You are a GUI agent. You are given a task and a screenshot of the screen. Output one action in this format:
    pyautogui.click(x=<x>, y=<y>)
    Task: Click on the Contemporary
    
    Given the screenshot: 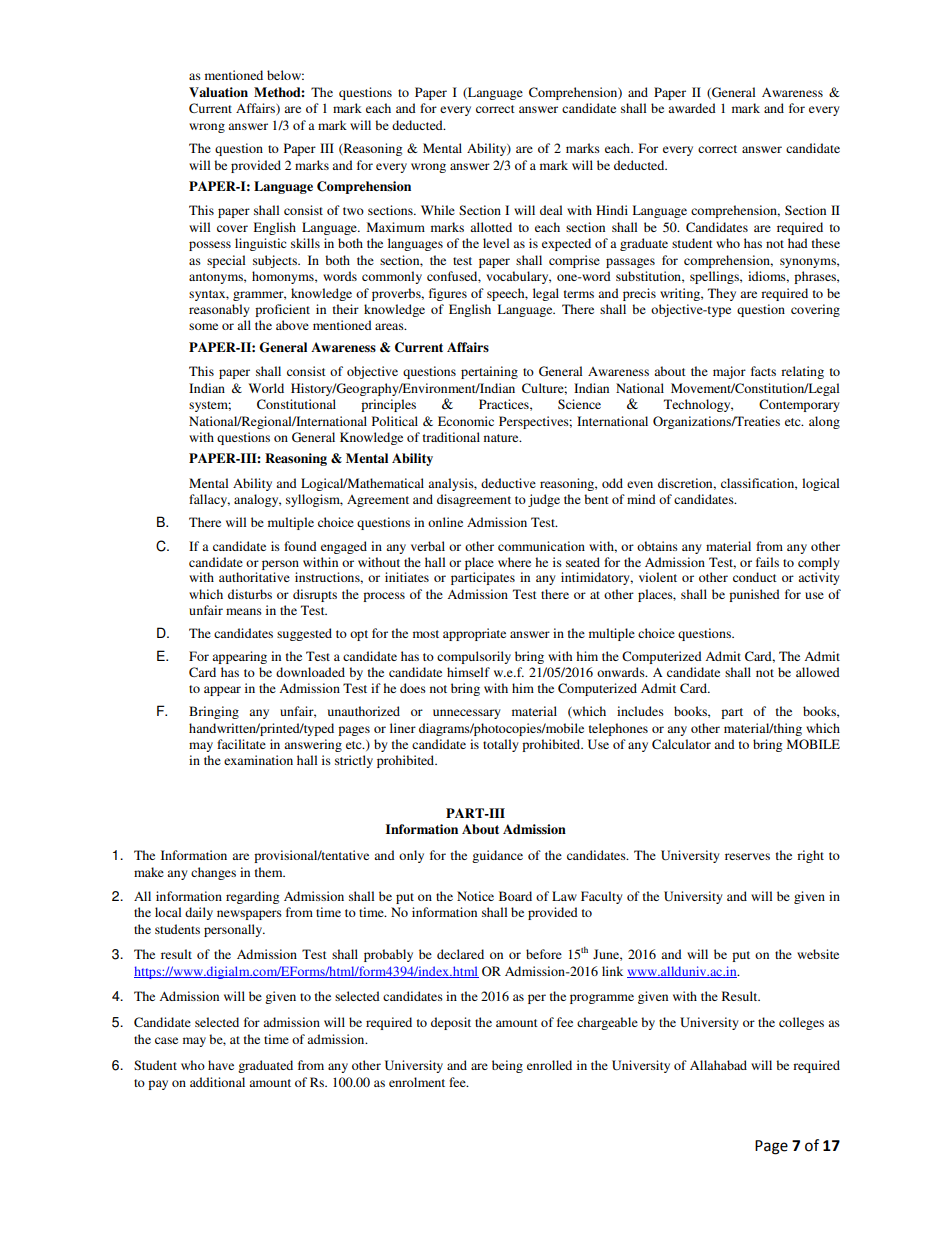 What is the action you would take?
    pyautogui.click(x=799, y=405)
